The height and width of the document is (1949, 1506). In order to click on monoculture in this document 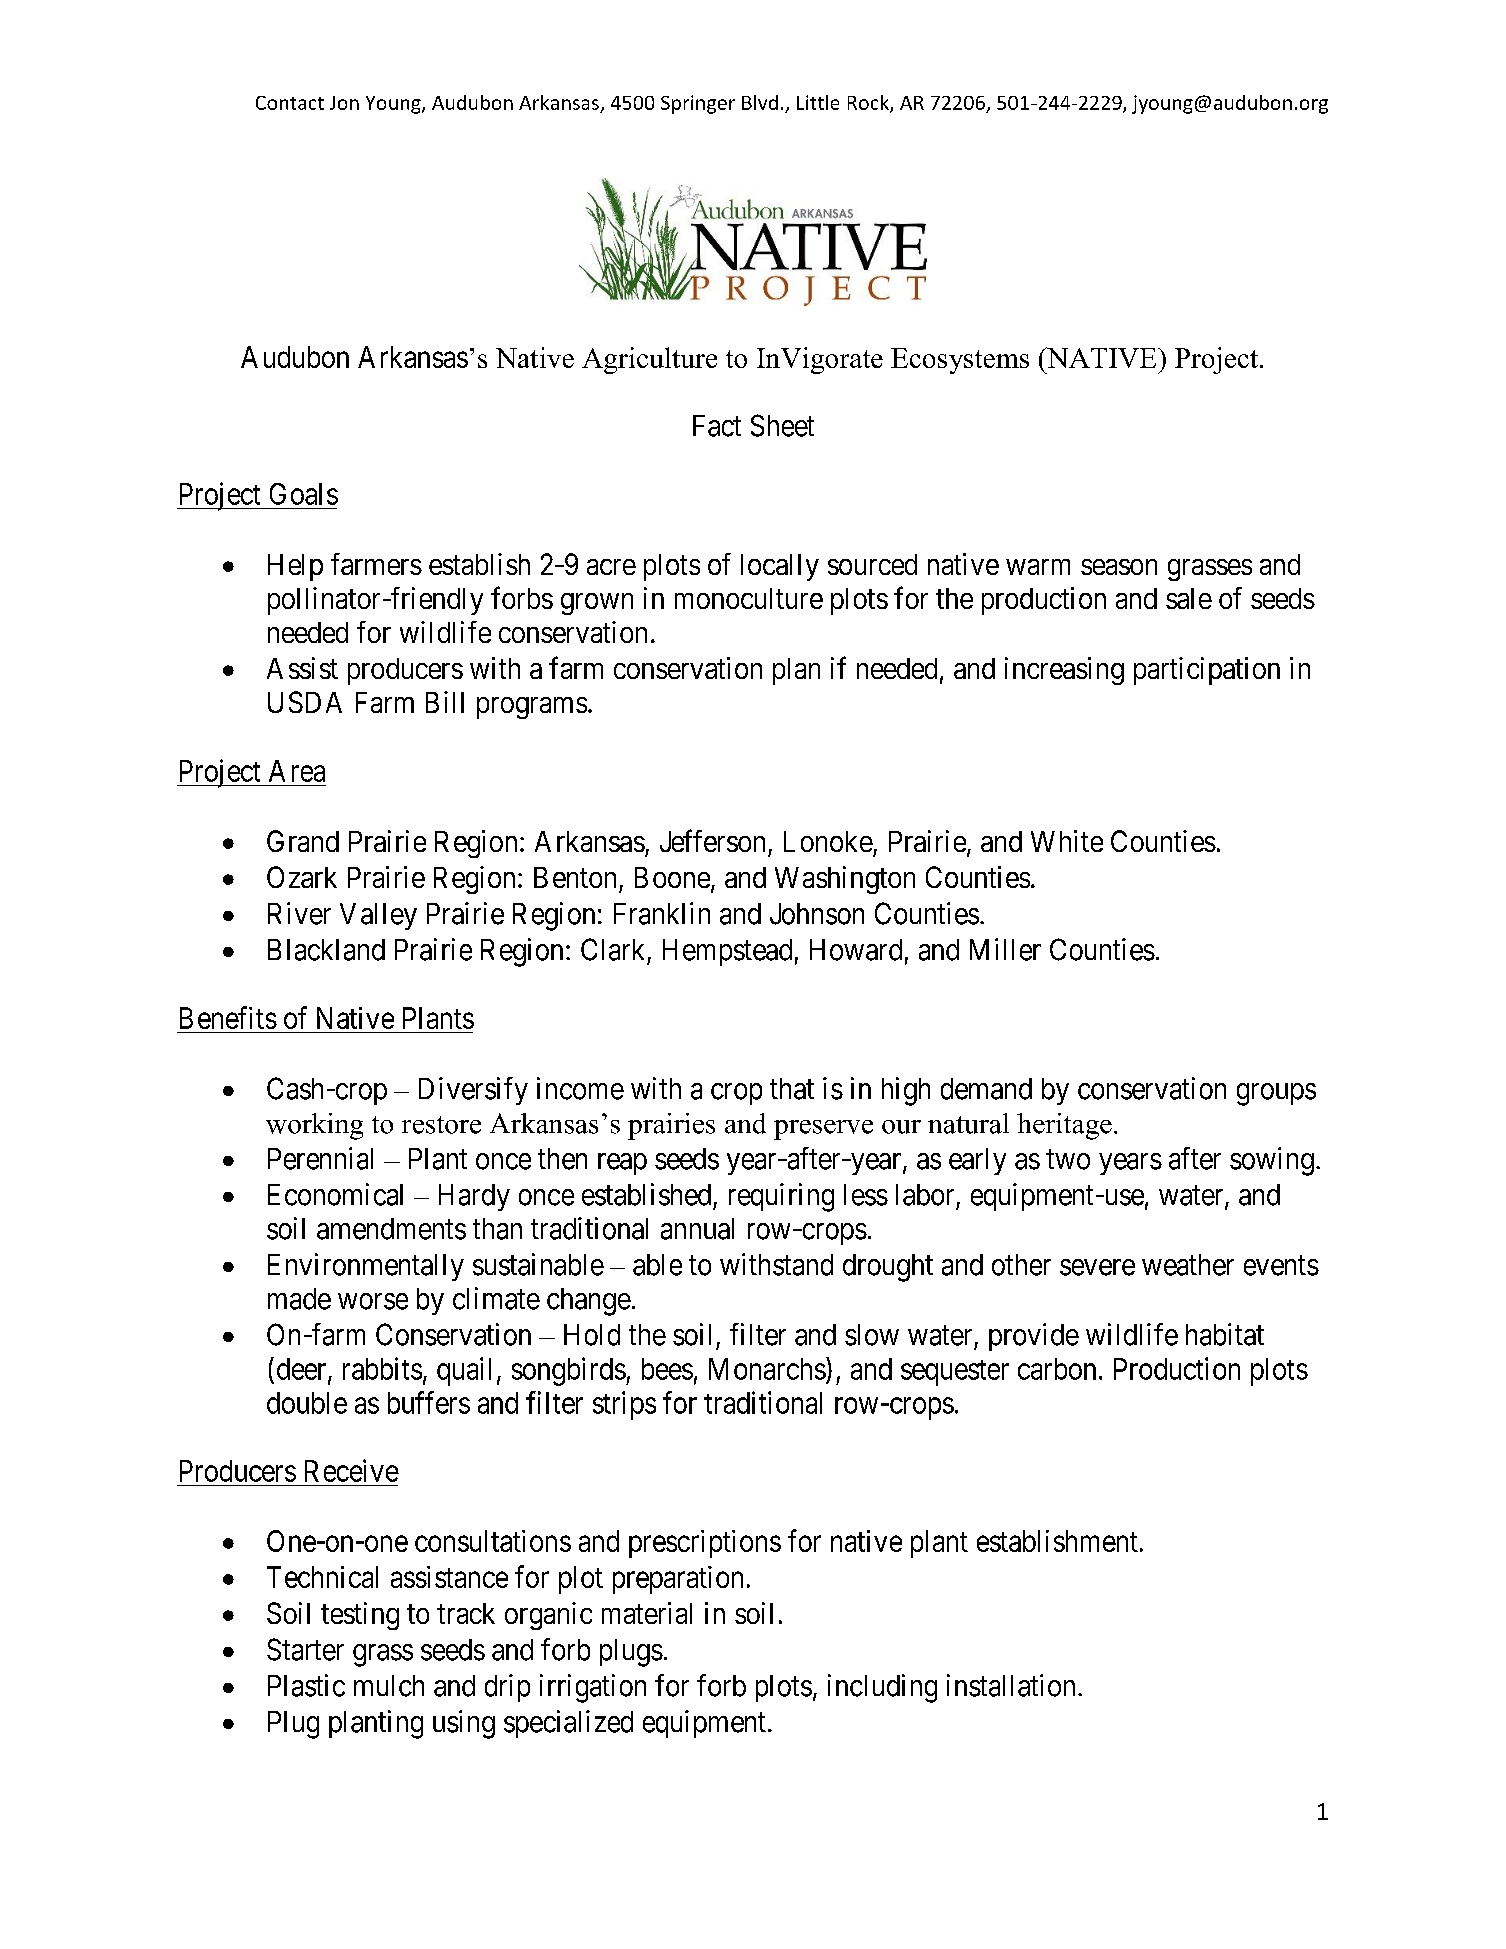, I will do `click(749, 598)`.
